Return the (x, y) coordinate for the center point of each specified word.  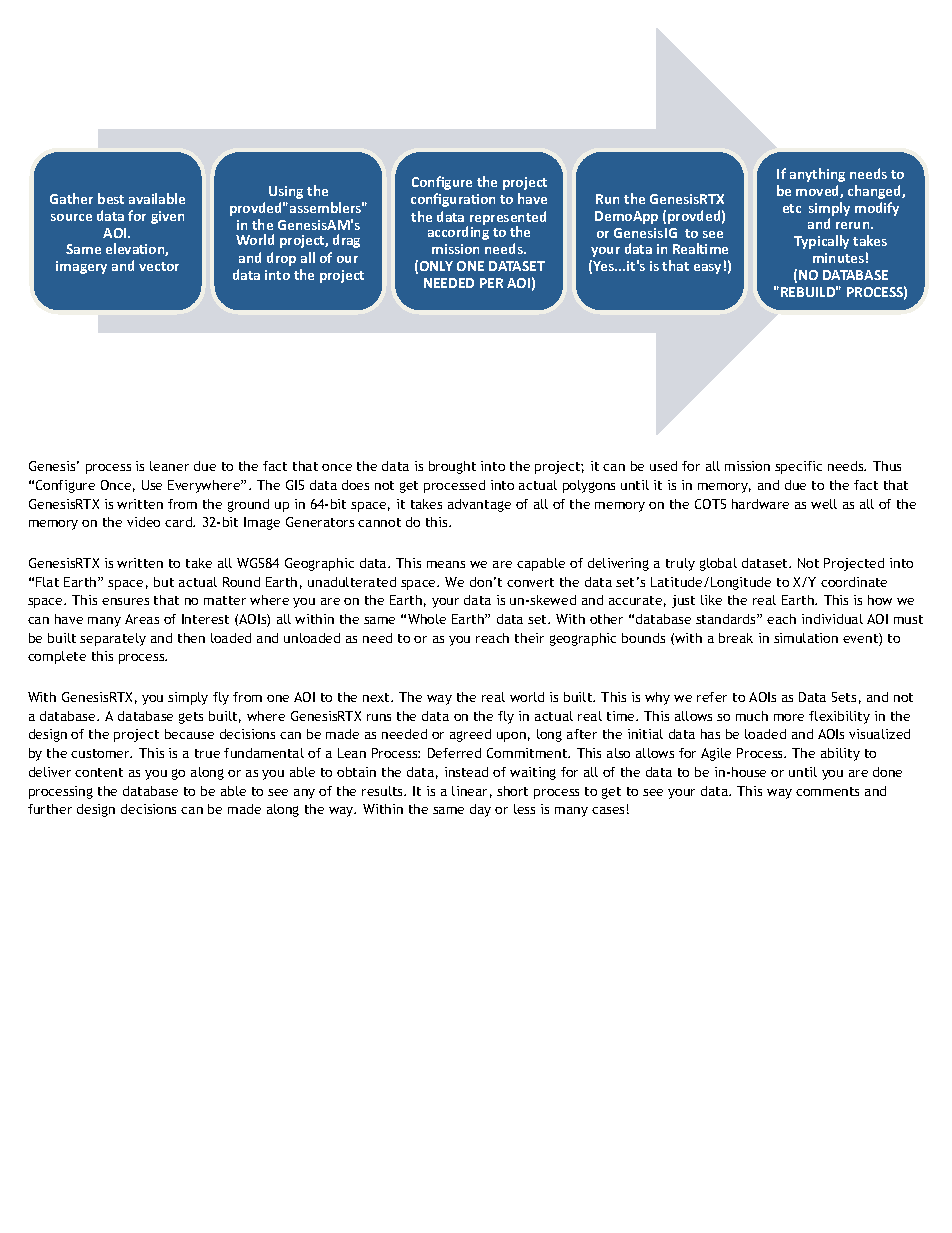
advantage (479, 505)
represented (508, 219)
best (111, 198)
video (143, 522)
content (99, 772)
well (824, 504)
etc (792, 208)
